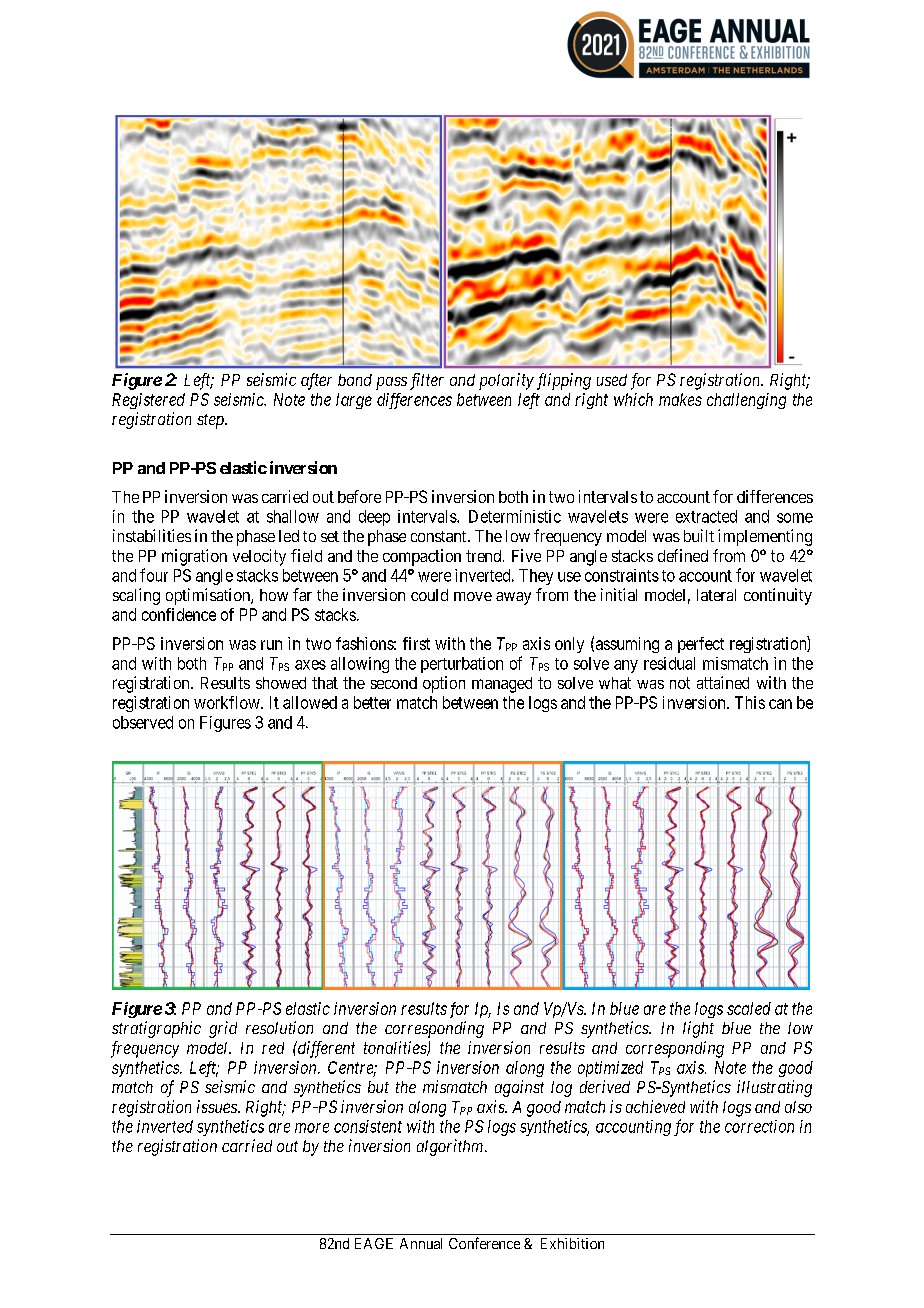 The image size is (924, 1308). Describe the element at coordinates (750, 702) in the document. I see `This` at that location.
